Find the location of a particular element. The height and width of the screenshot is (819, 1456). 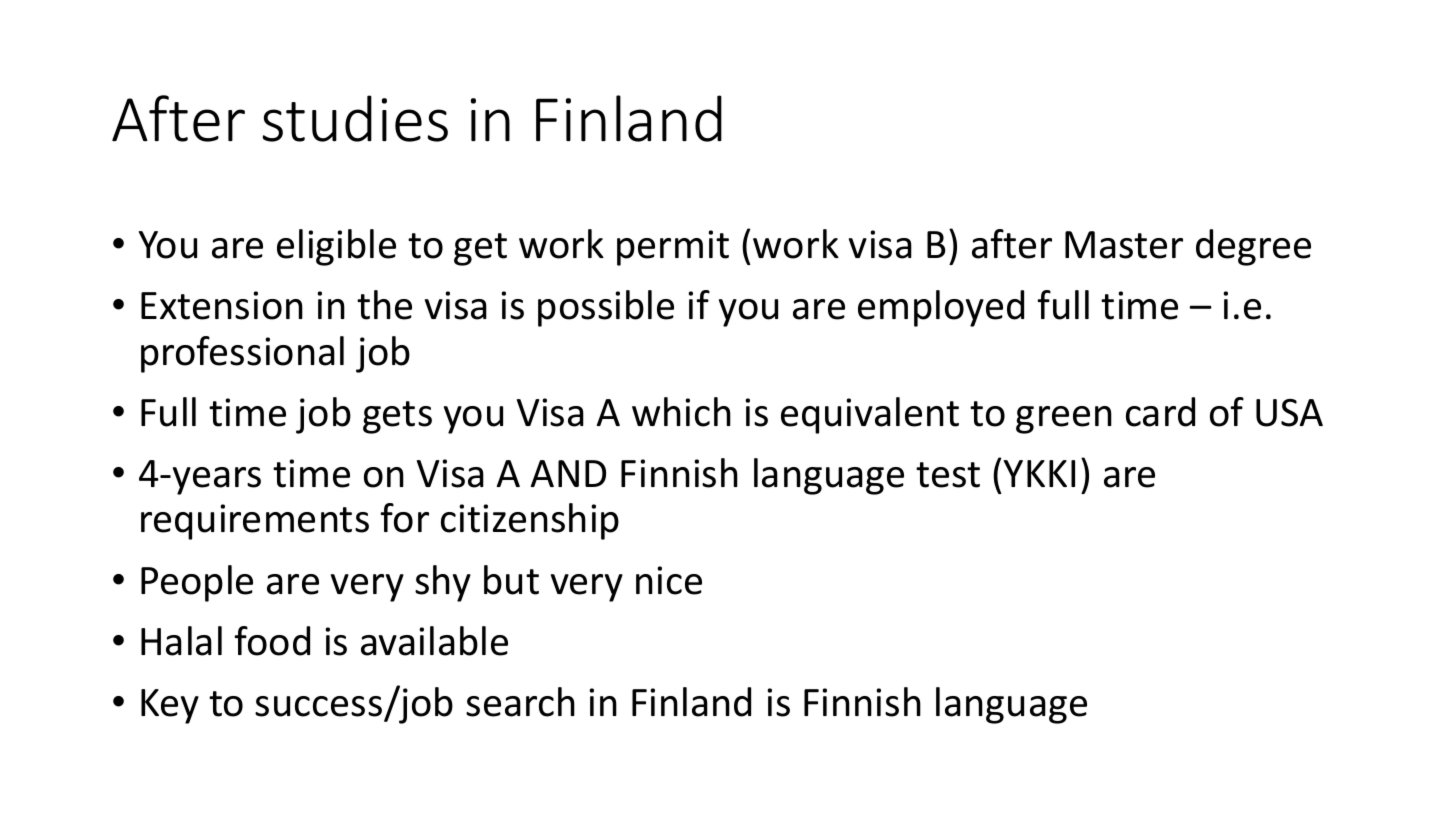

Key is located at coordinates (170, 706).
